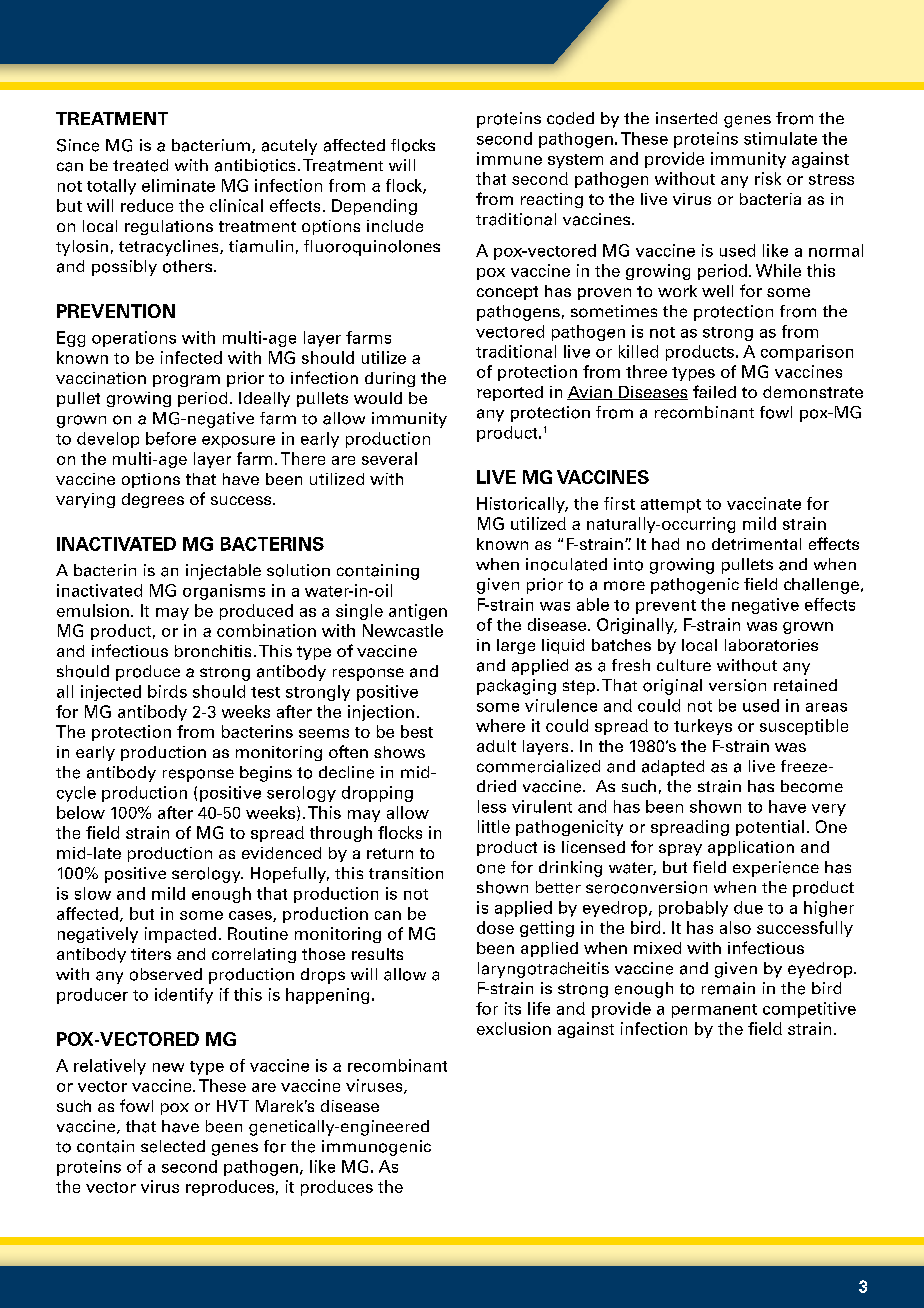 This page has width=924, height=1308. I want to click on immune, so click(509, 158).
